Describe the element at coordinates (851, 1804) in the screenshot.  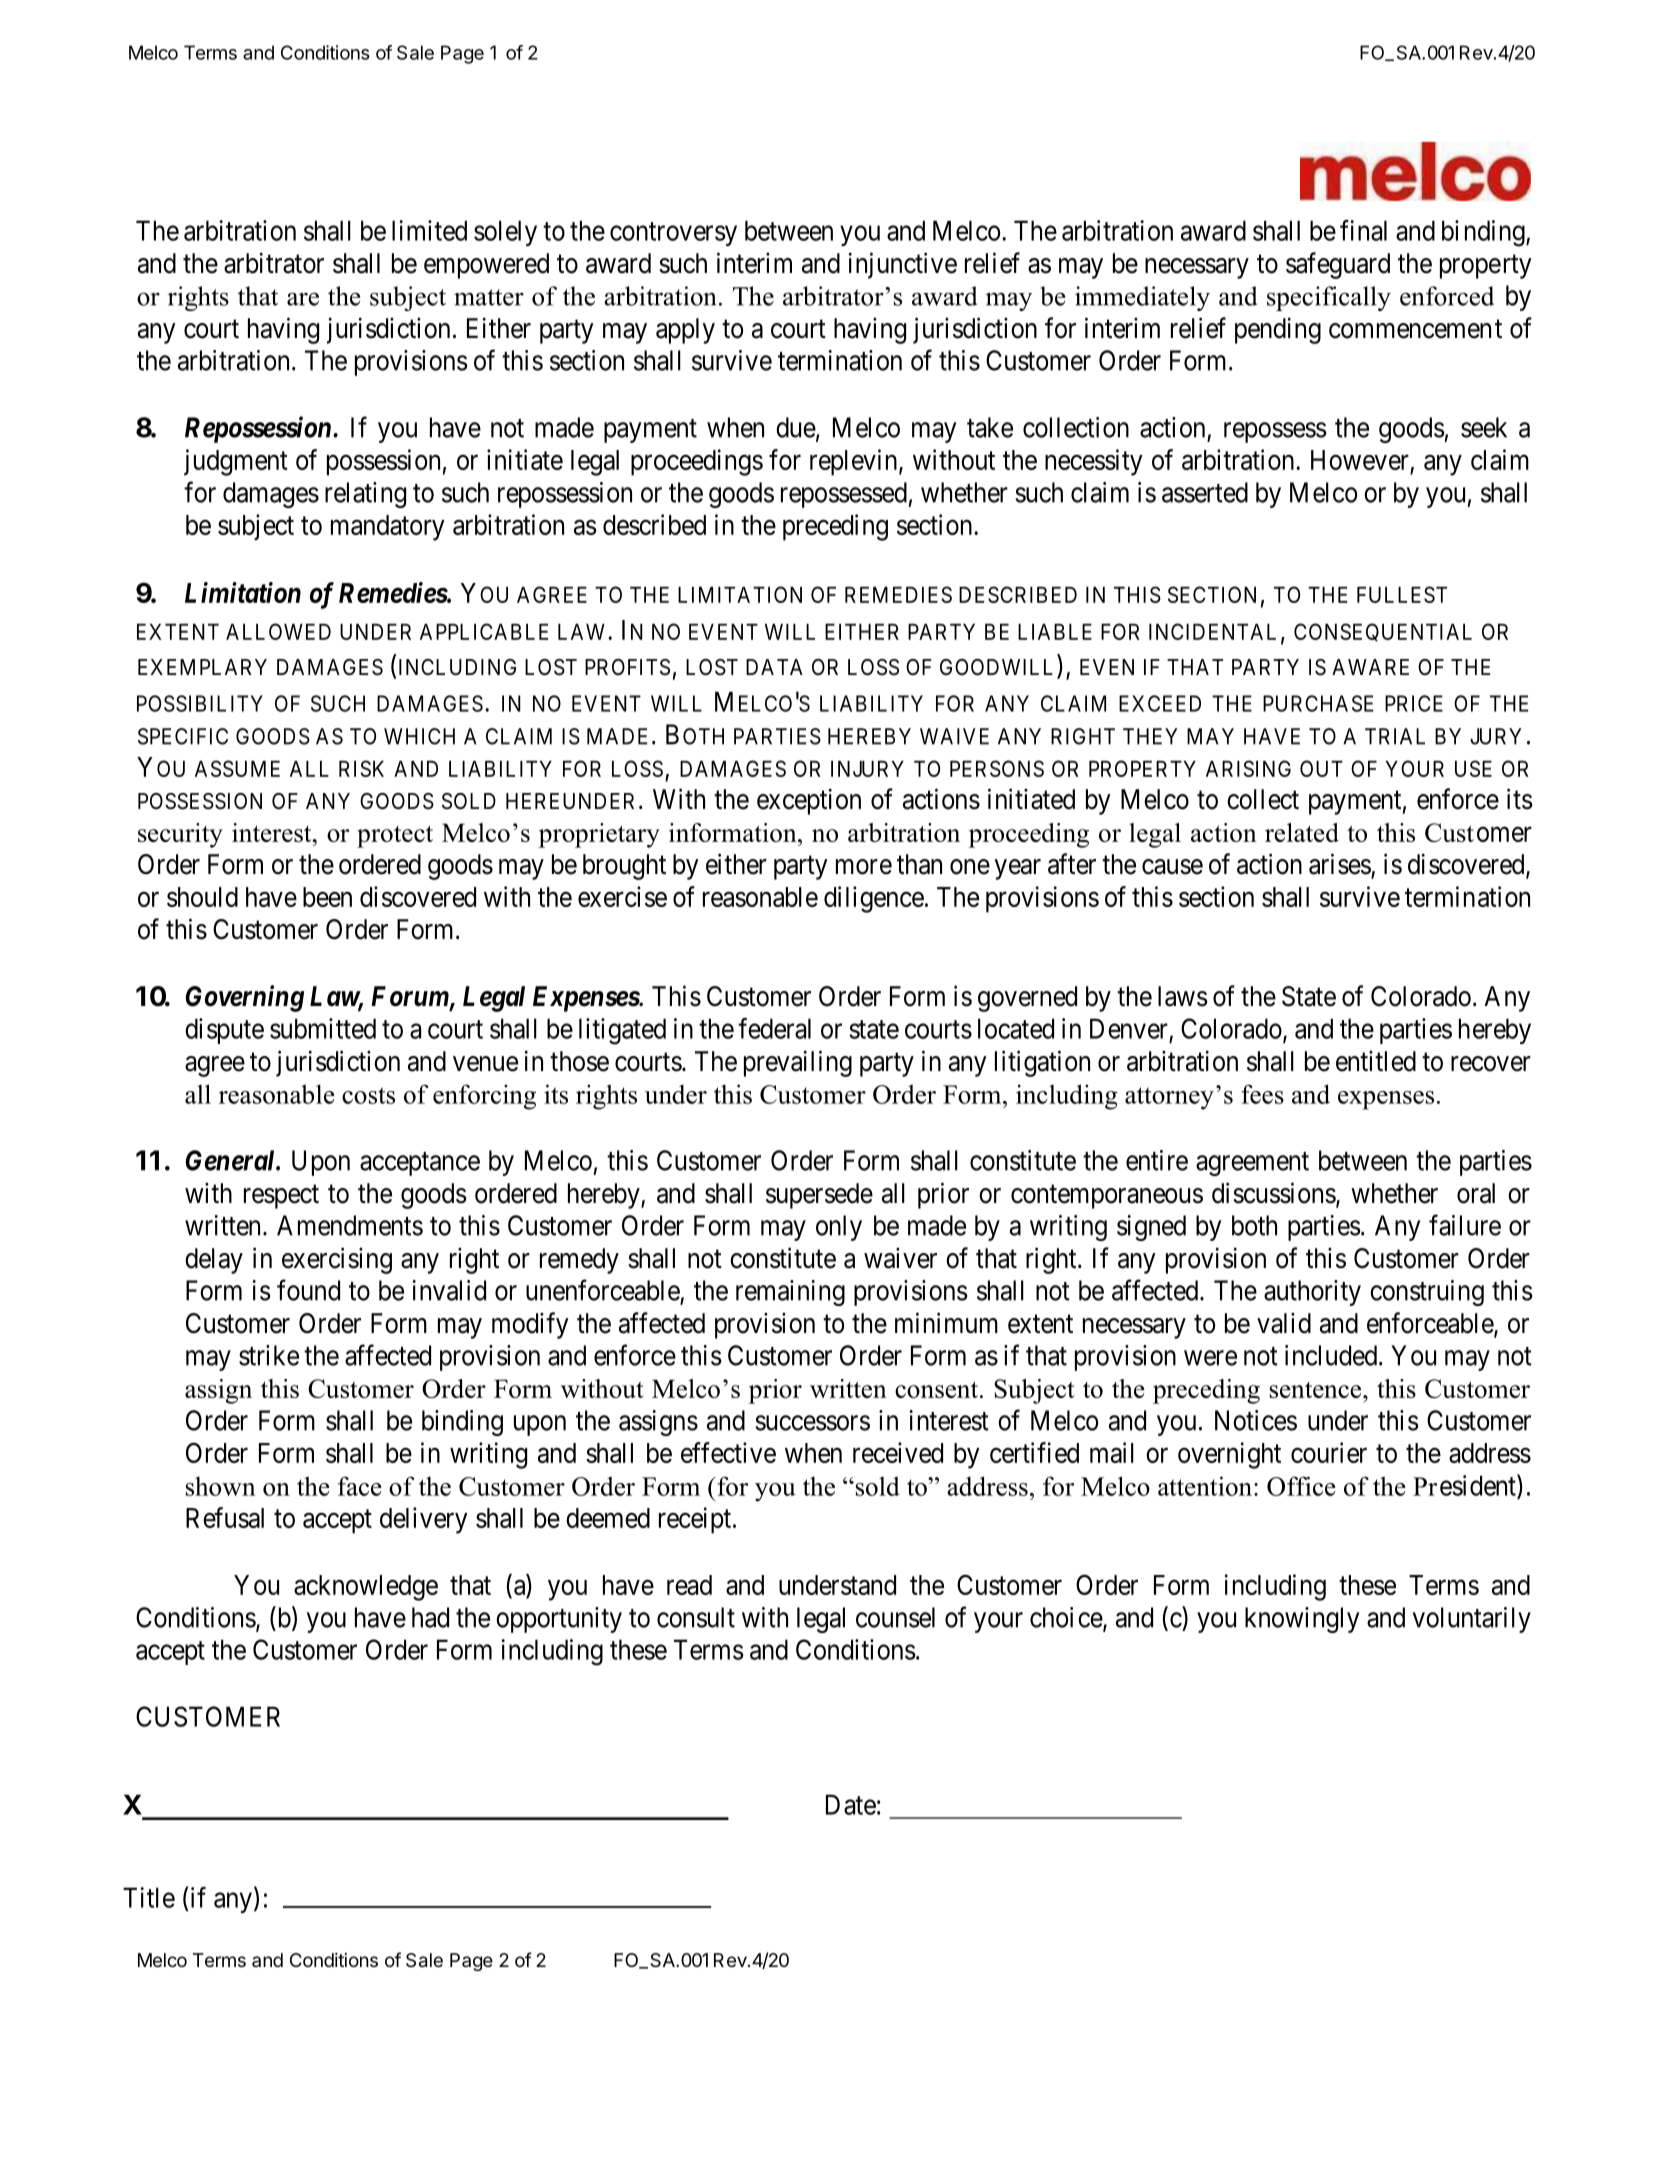
I see `Date` at that location.
